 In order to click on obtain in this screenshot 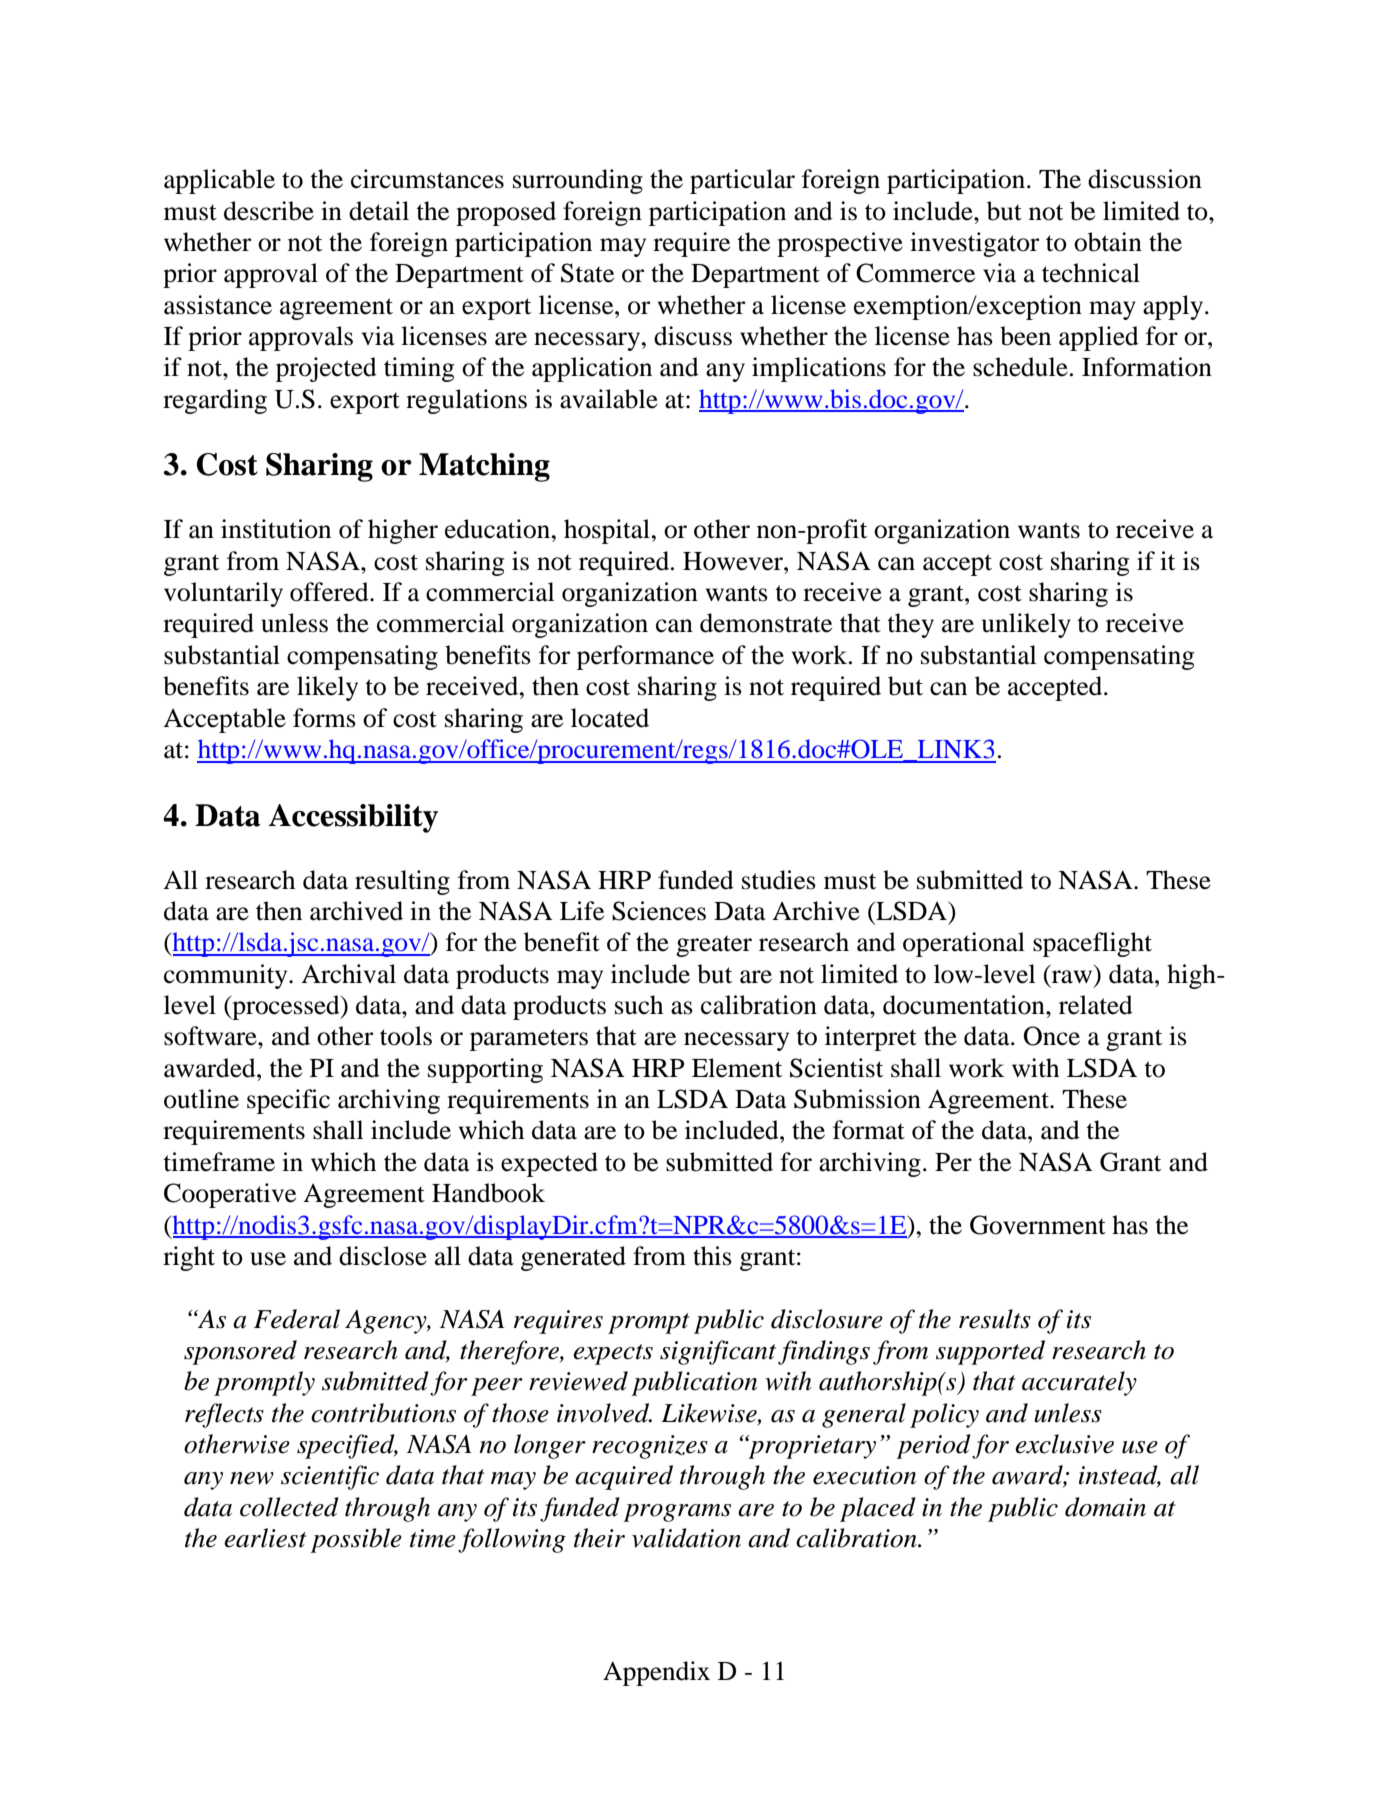, I will do `click(1108, 242)`.
